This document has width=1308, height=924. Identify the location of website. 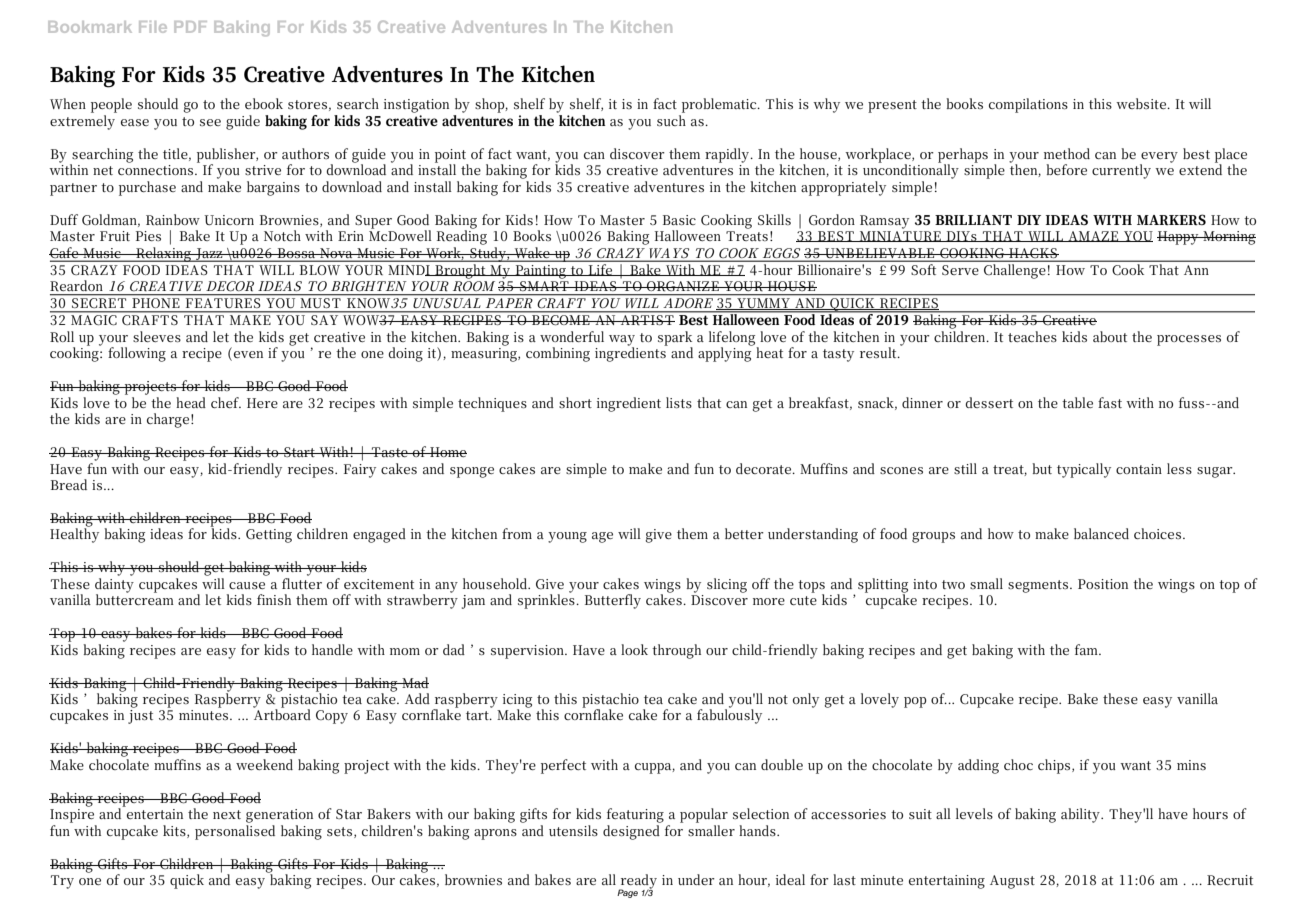
(1142, 103).
